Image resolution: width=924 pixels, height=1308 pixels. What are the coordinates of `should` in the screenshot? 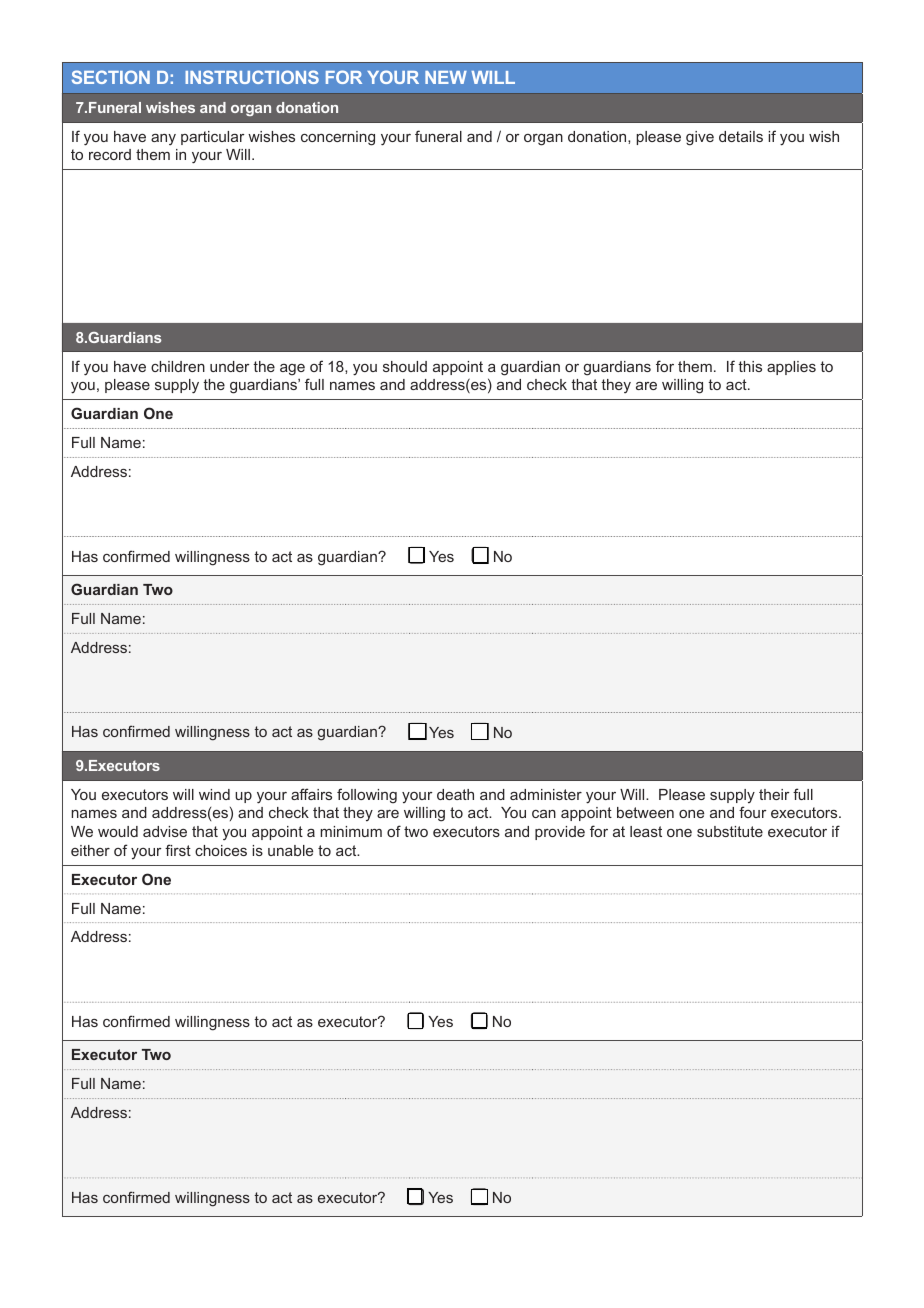 It's located at (405, 366).
